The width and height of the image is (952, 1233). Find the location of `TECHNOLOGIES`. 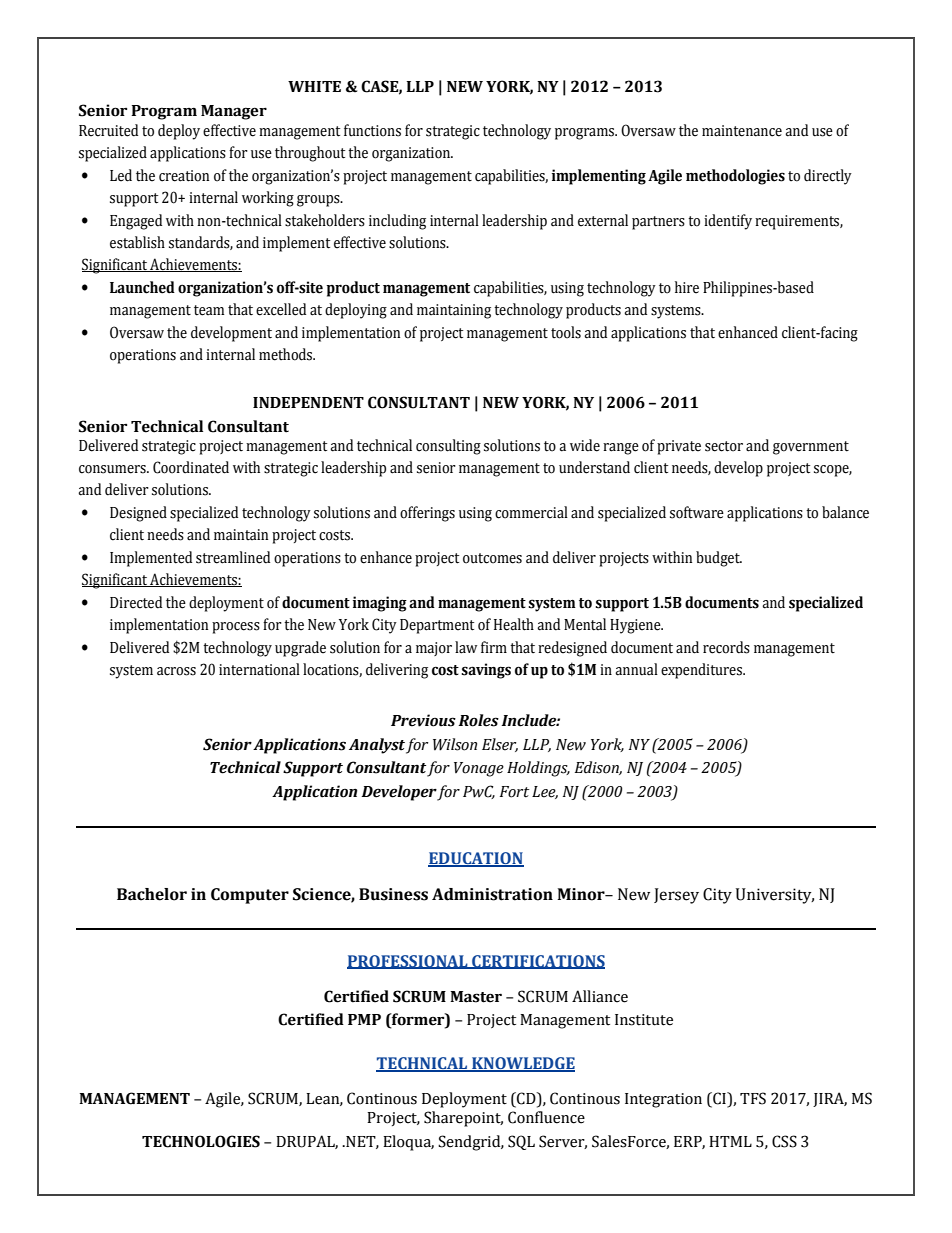

TECHNOLOGIES is located at coordinates (201, 1141).
